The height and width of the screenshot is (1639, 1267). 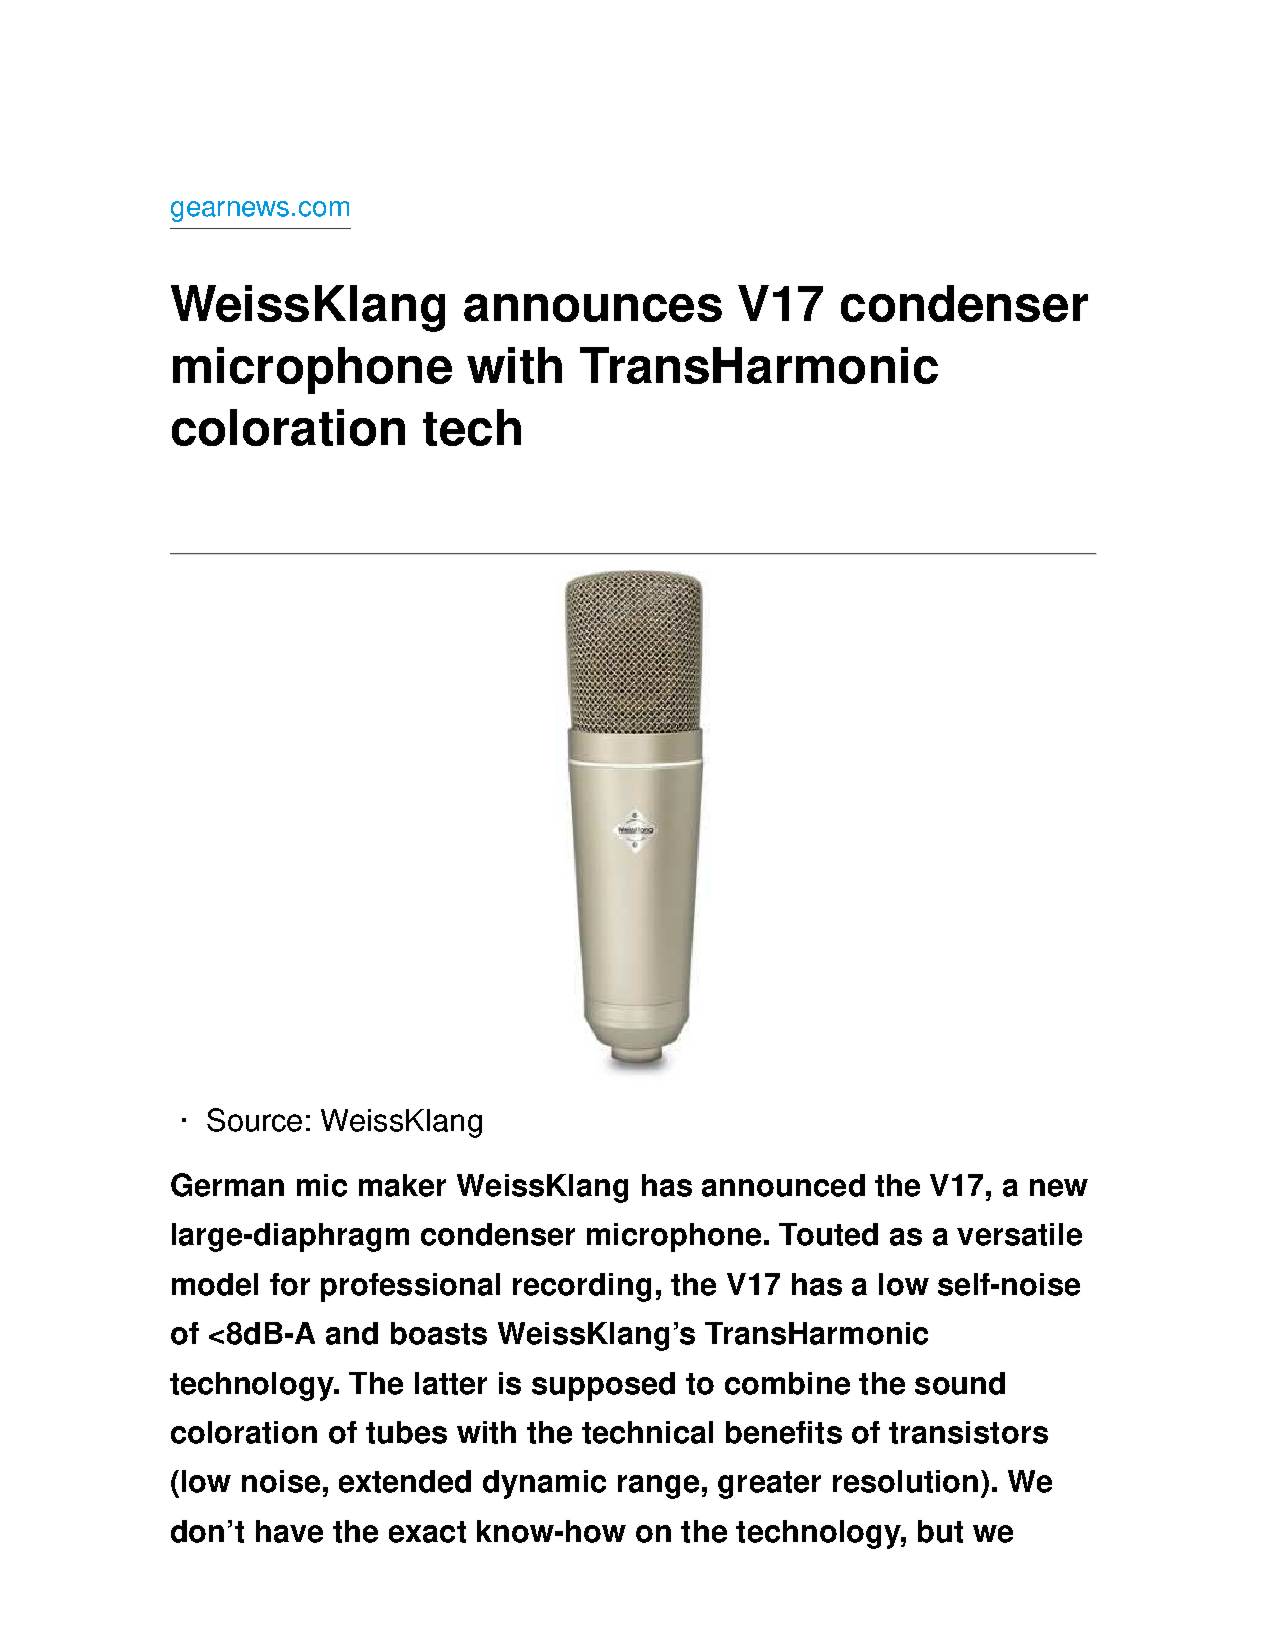 I want to click on range, so click(x=658, y=1487).
